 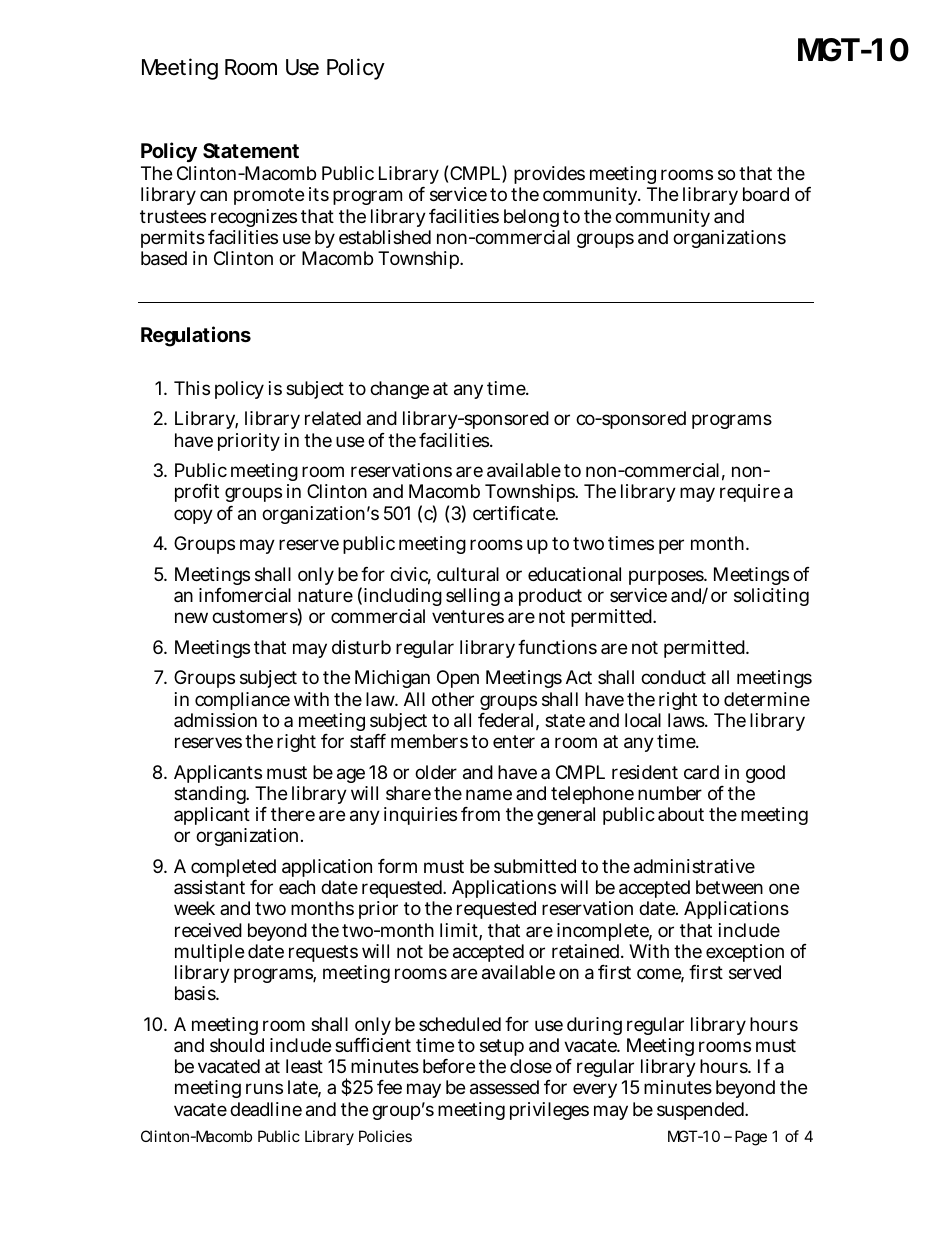 What do you see at coordinates (254, 218) in the screenshot?
I see `recognizes` at bounding box center [254, 218].
